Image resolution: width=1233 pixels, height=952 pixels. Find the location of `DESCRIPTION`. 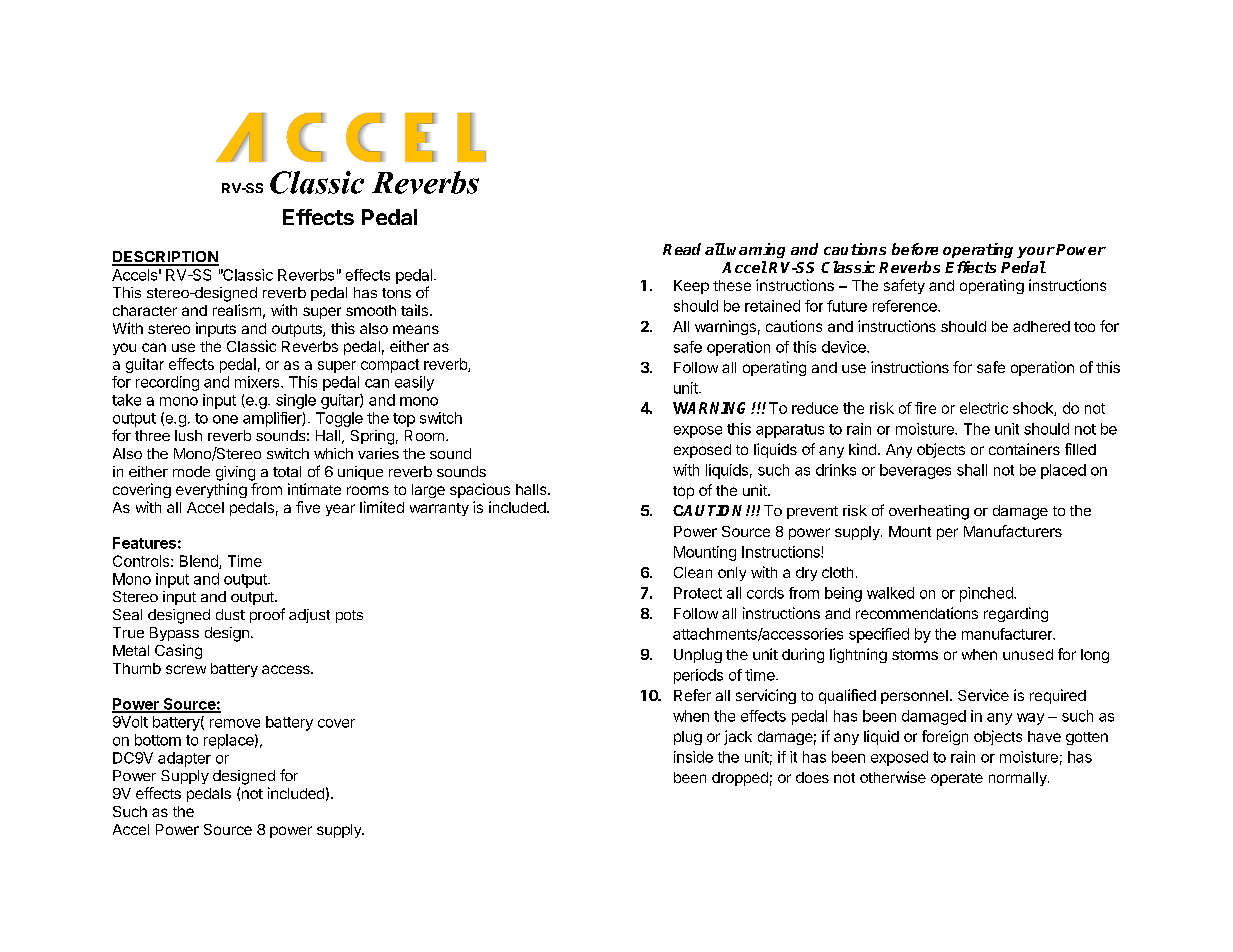

DESCRIPTION is located at coordinates (165, 258).
